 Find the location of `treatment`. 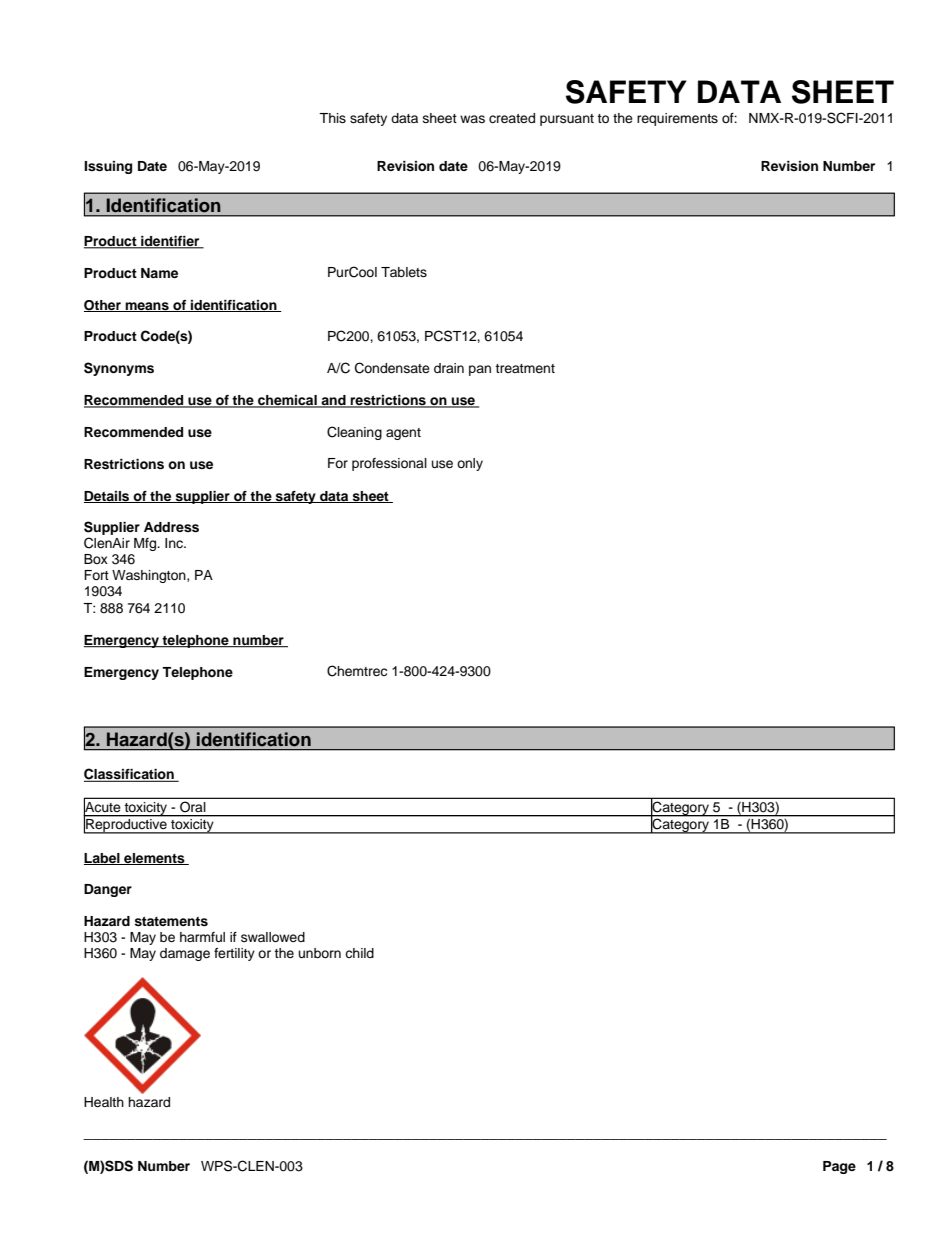

treatment is located at coordinates (525, 368).
